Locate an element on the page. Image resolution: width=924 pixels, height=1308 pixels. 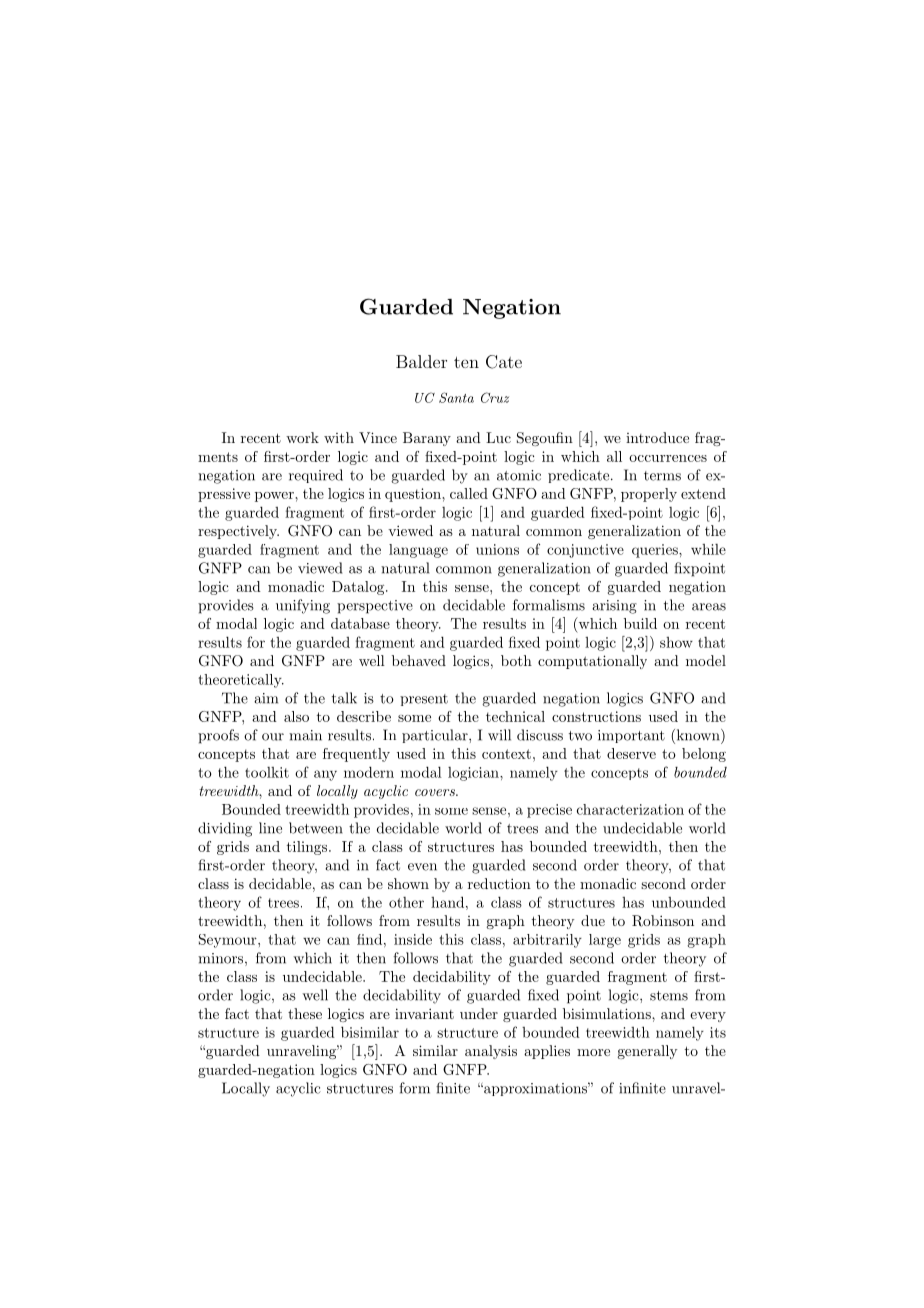
both is located at coordinates (516, 660).
